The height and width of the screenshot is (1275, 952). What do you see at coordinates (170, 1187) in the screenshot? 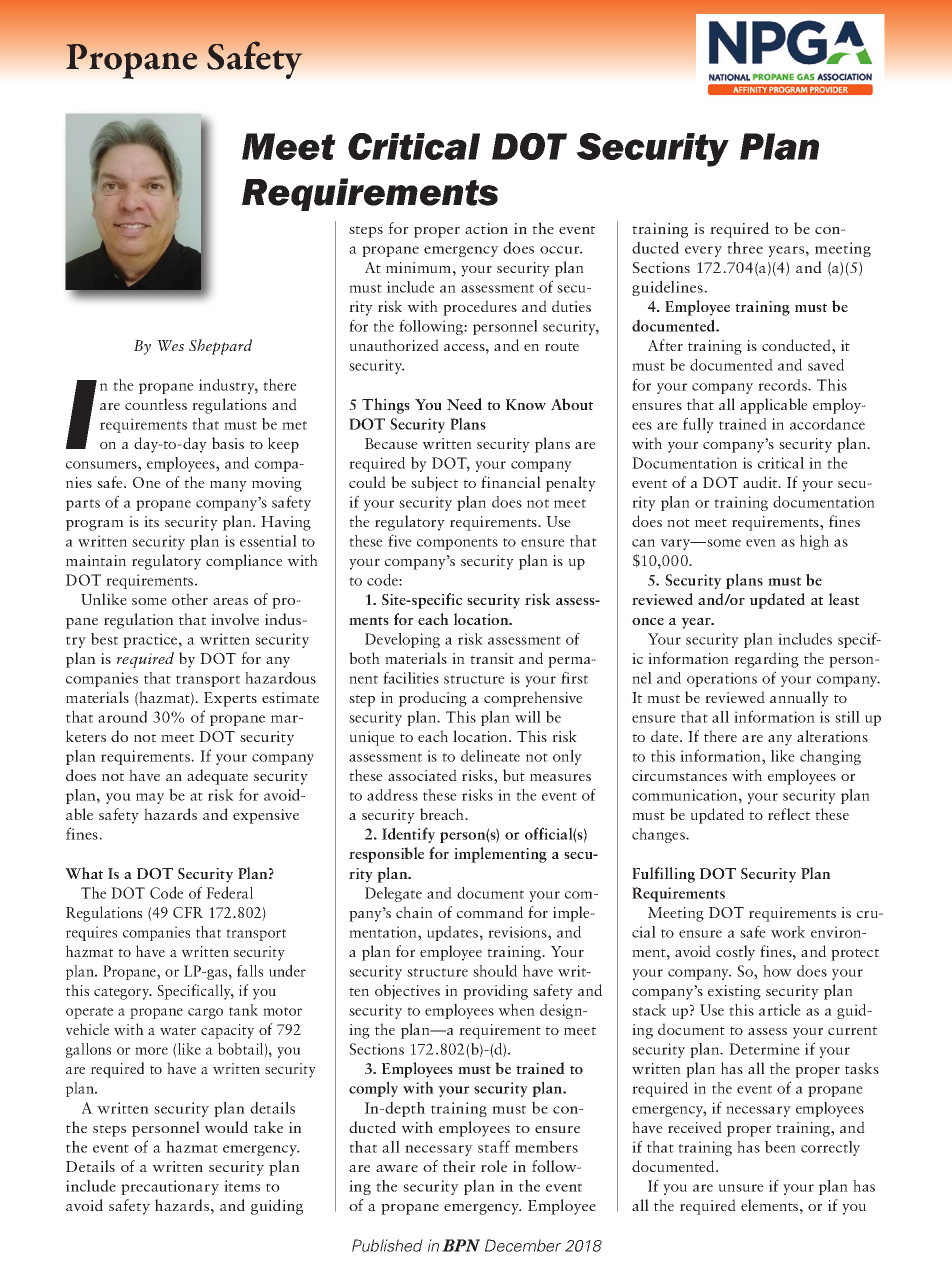
I see `precautionary` at bounding box center [170, 1187].
